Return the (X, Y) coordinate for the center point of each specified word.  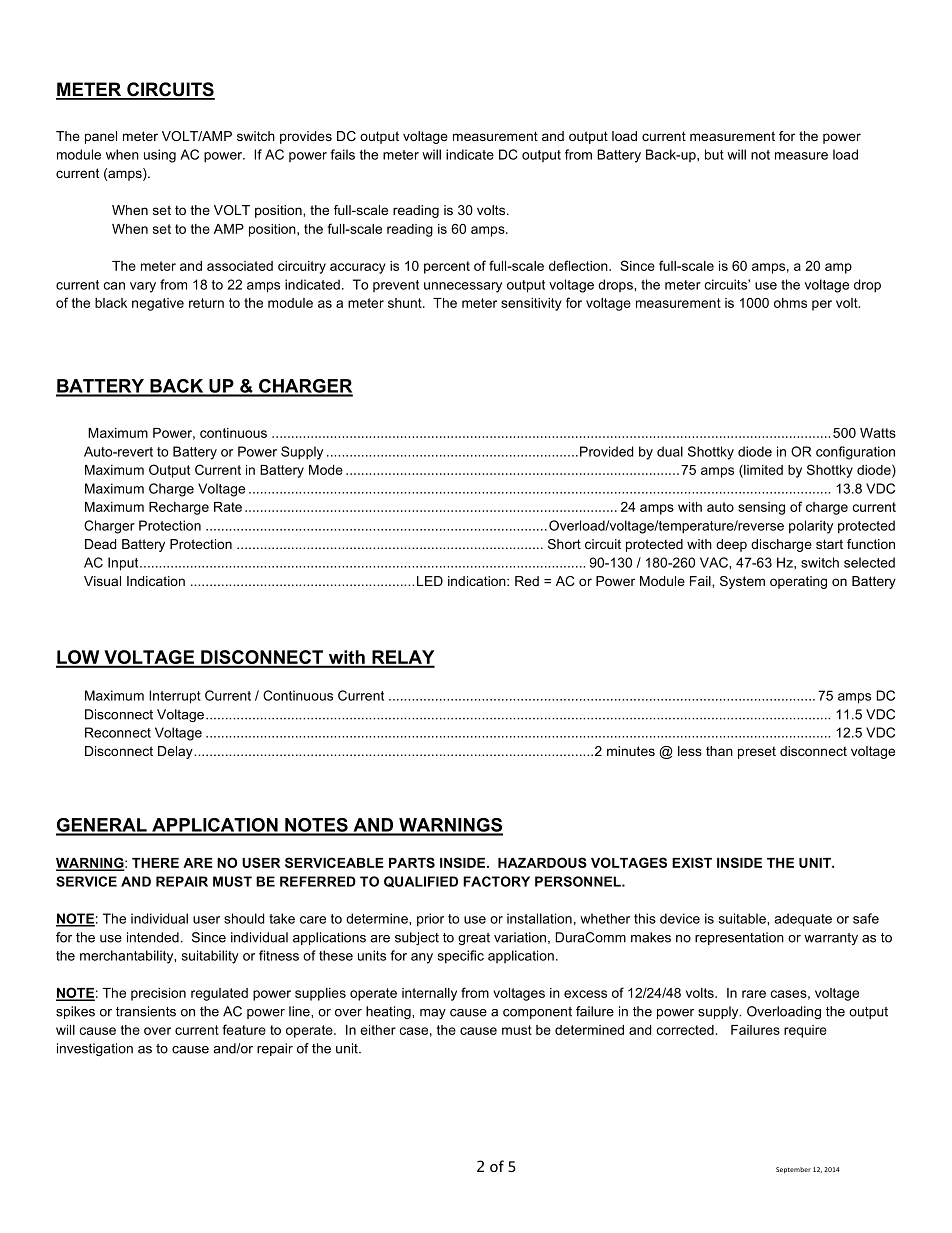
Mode (326, 470)
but (714, 154)
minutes (631, 751)
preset (757, 752)
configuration (855, 453)
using (160, 156)
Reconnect (118, 732)
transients (146, 1011)
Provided (606, 451)
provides (306, 137)
